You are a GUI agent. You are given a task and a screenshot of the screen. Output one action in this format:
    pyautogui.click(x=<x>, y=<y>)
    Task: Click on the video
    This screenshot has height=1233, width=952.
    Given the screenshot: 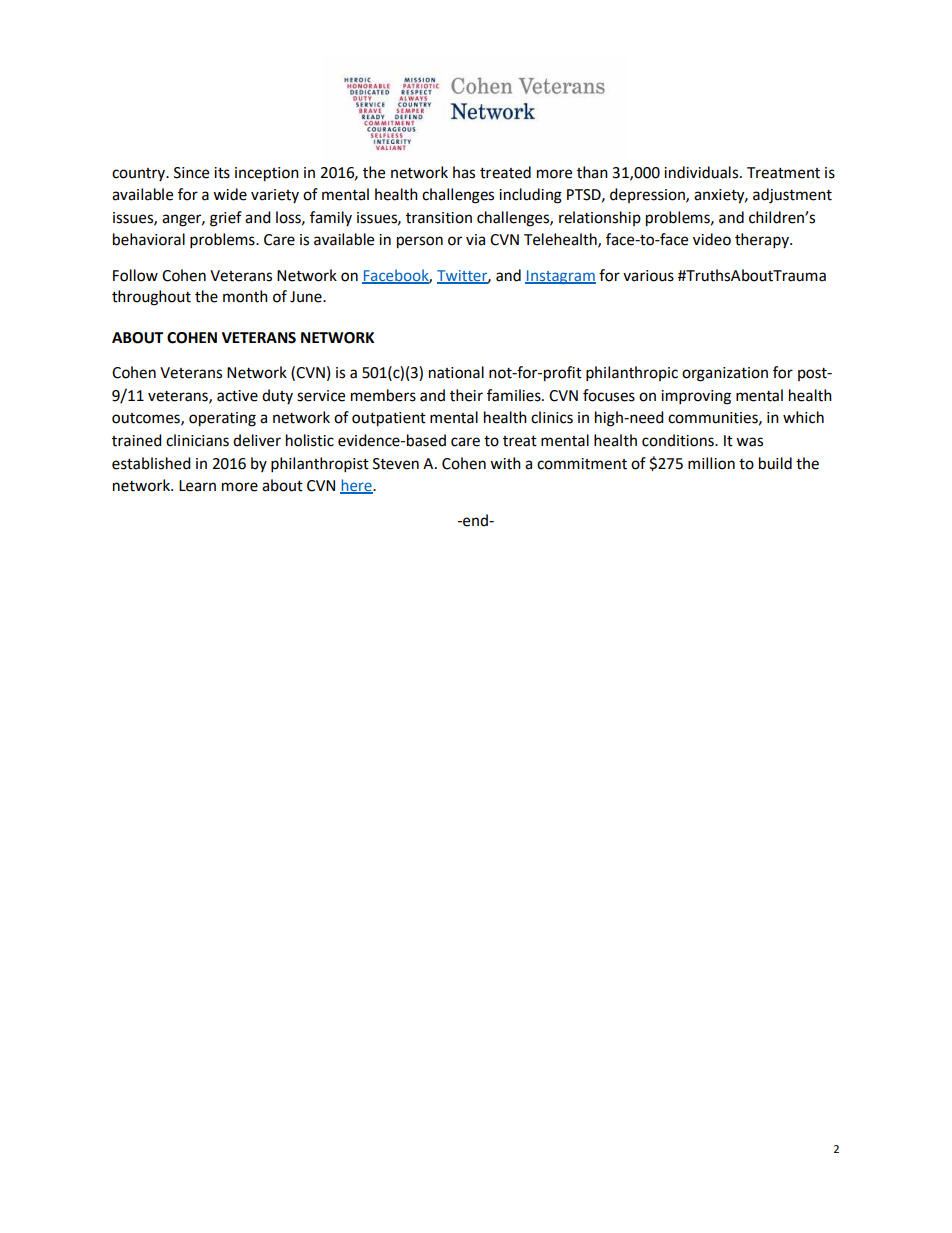 What is the action you would take?
    pyautogui.click(x=712, y=239)
